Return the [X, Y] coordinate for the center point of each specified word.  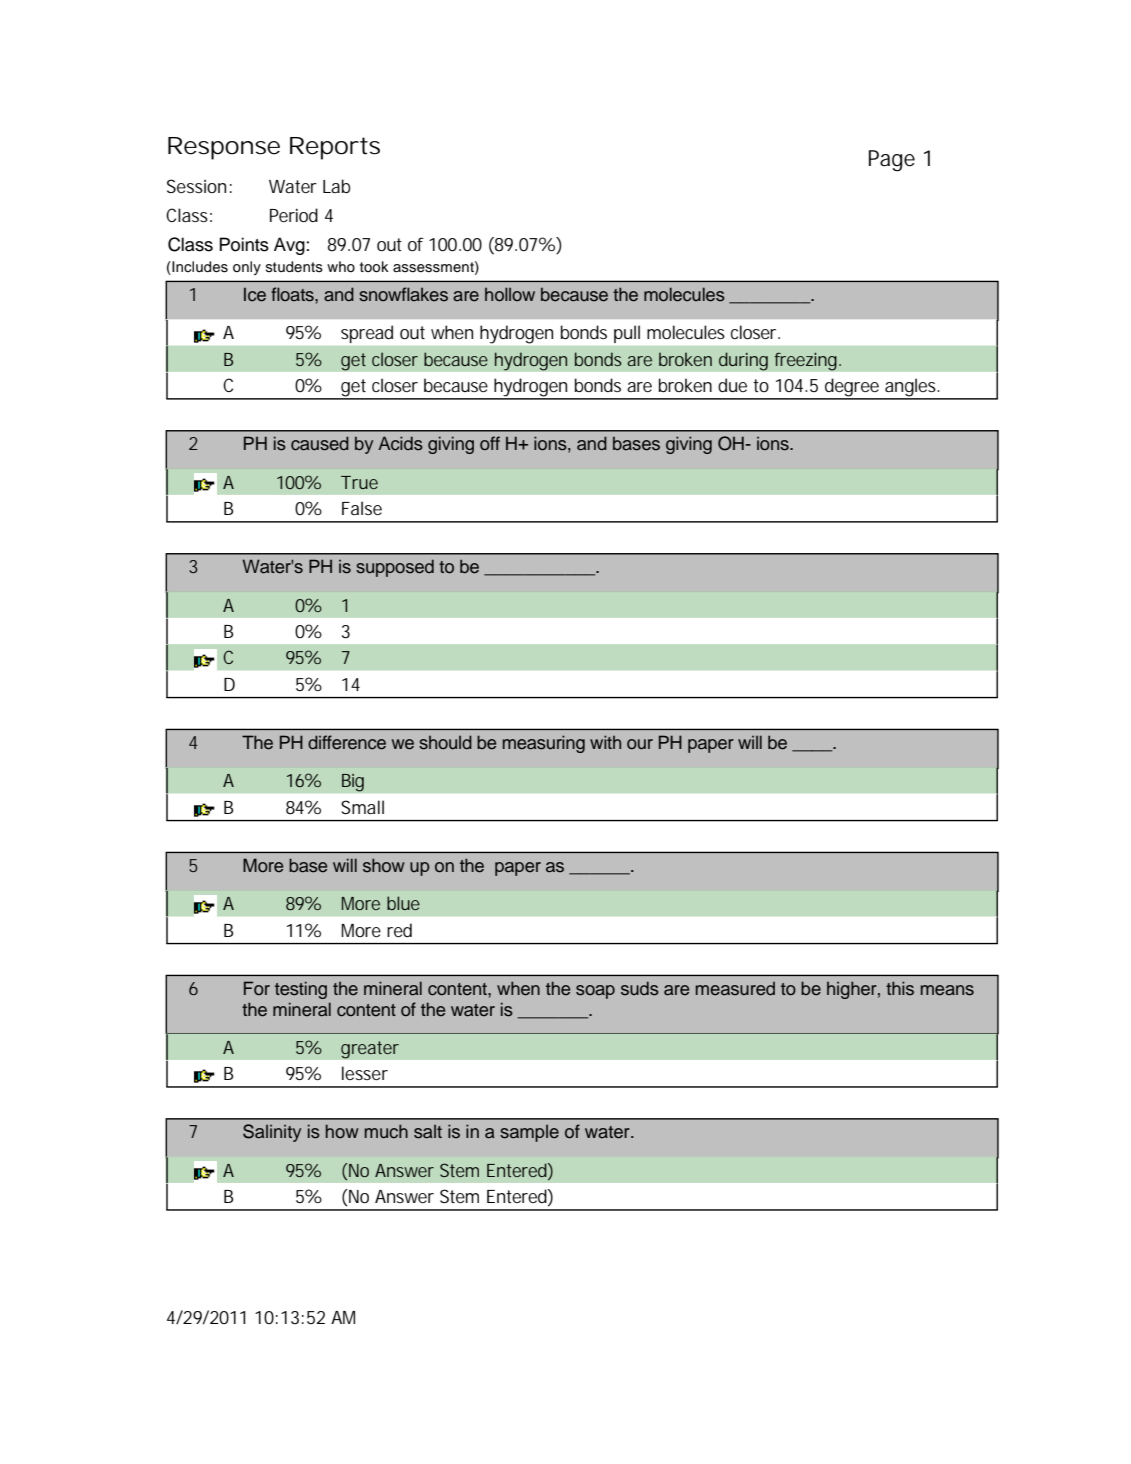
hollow [510, 294]
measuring [544, 744]
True [359, 482]
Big [353, 782]
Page [892, 160]
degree [852, 388]
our [640, 744]
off [490, 443]
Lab [337, 186]
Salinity [272, 1133]
